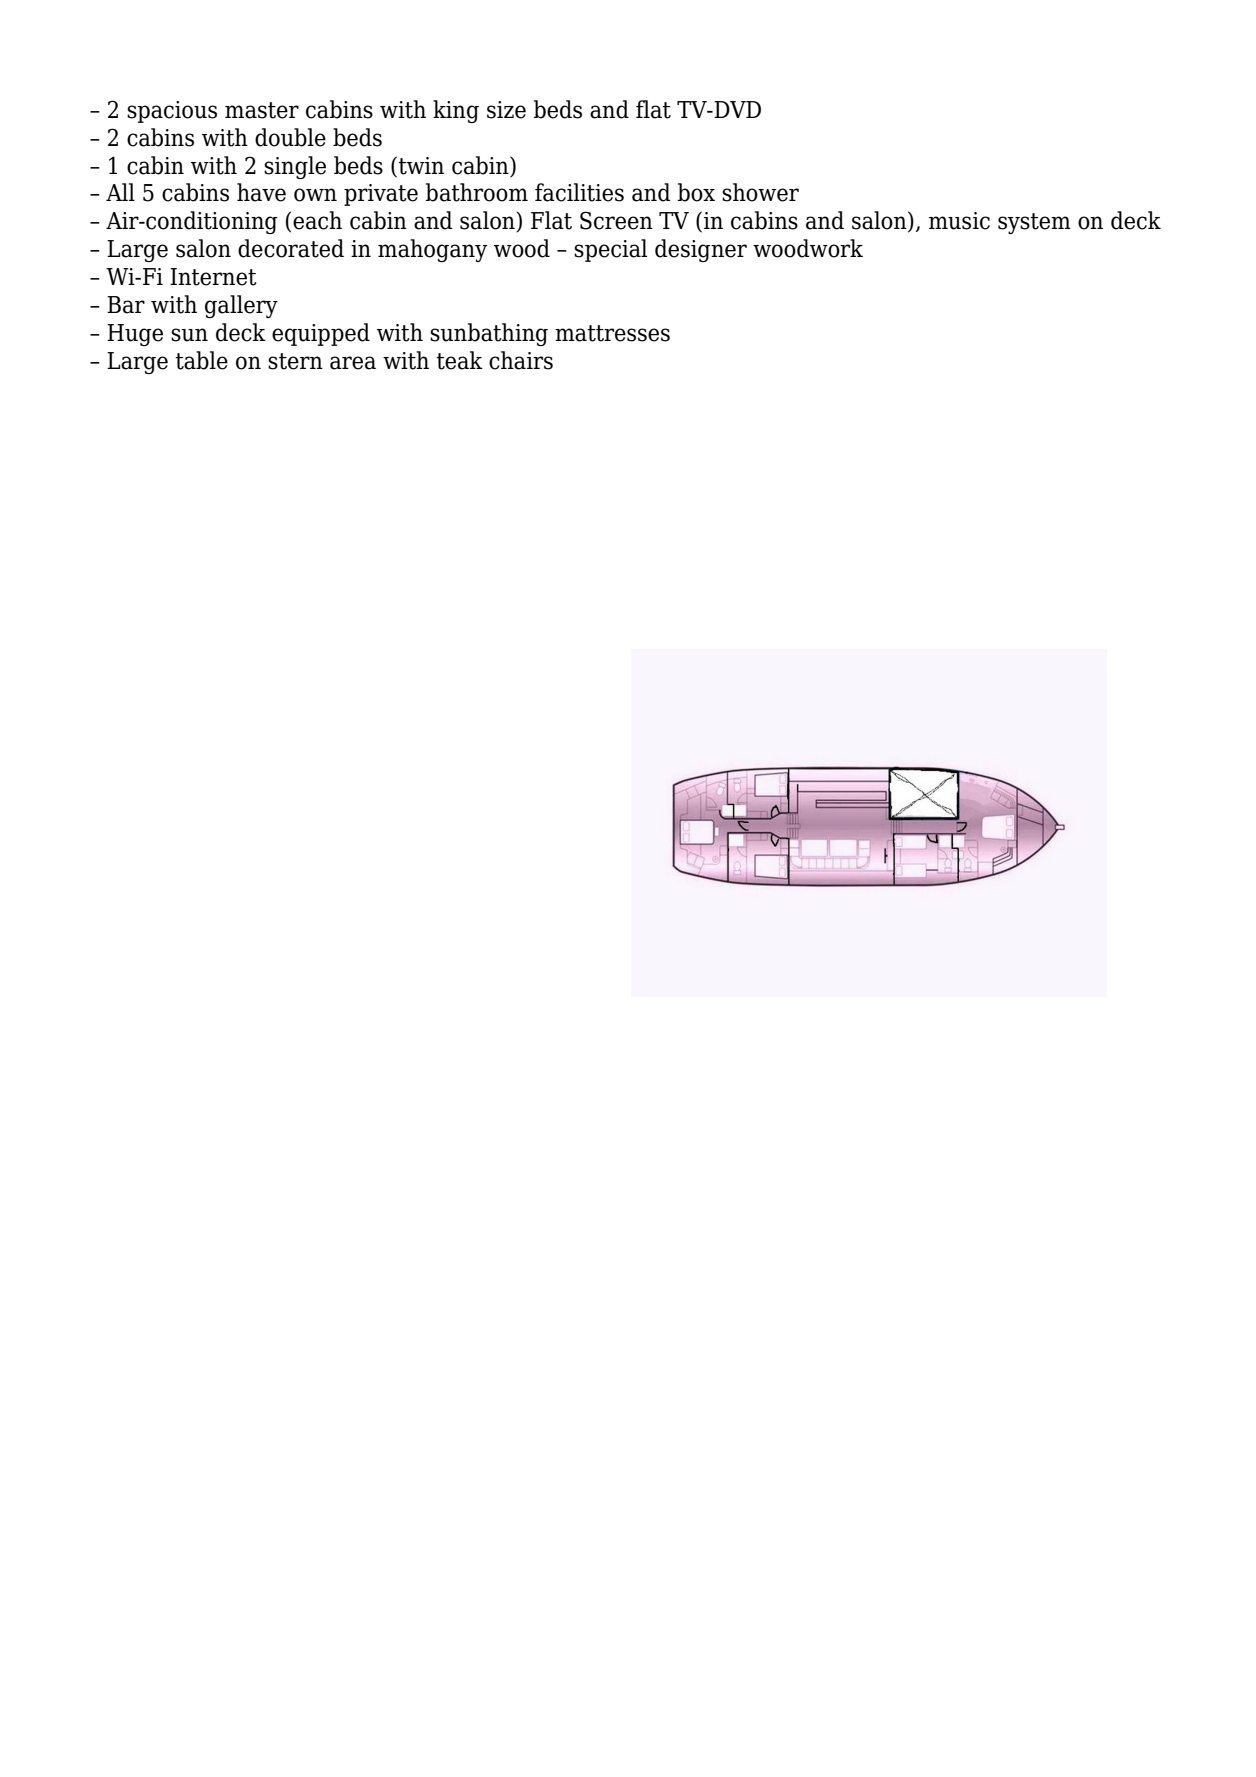  Describe the element at coordinates (701, 250) in the screenshot. I see `designer` at that location.
